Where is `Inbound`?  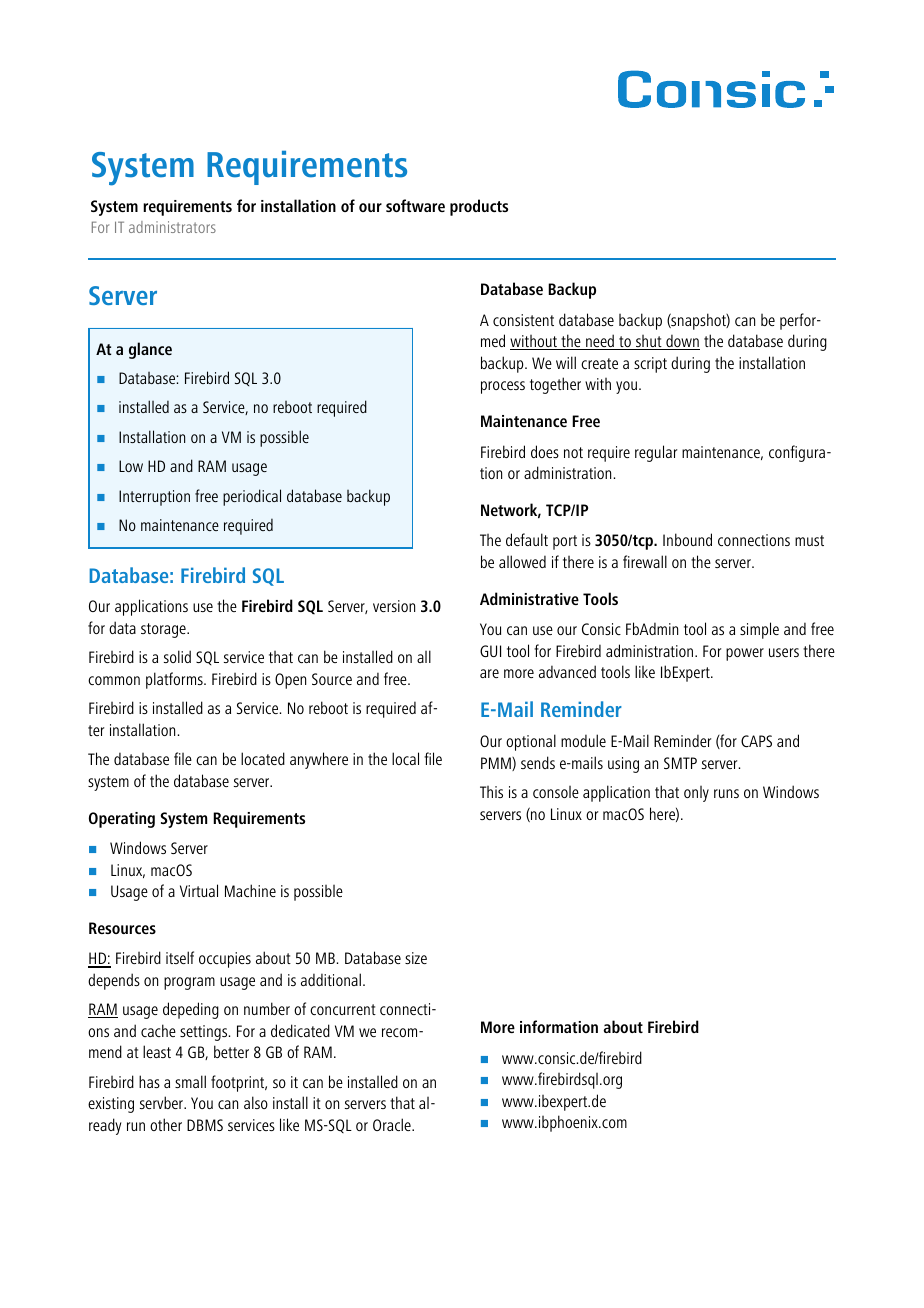 Inbound is located at coordinates (687, 539).
